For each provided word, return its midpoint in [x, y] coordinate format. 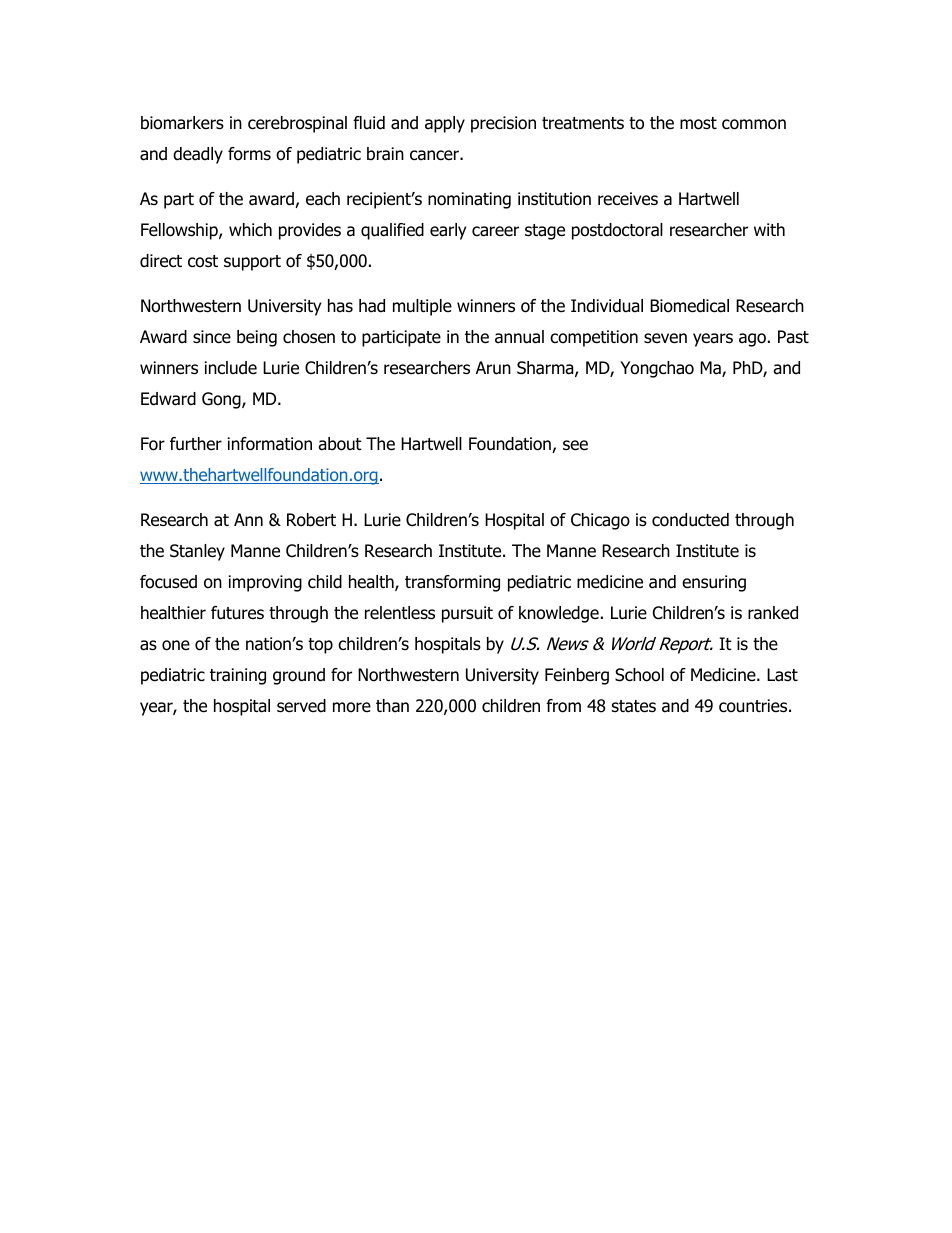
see [575, 445]
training [238, 676]
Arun [493, 368]
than [392, 706]
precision [503, 124]
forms [249, 154]
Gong [222, 400]
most [698, 123]
